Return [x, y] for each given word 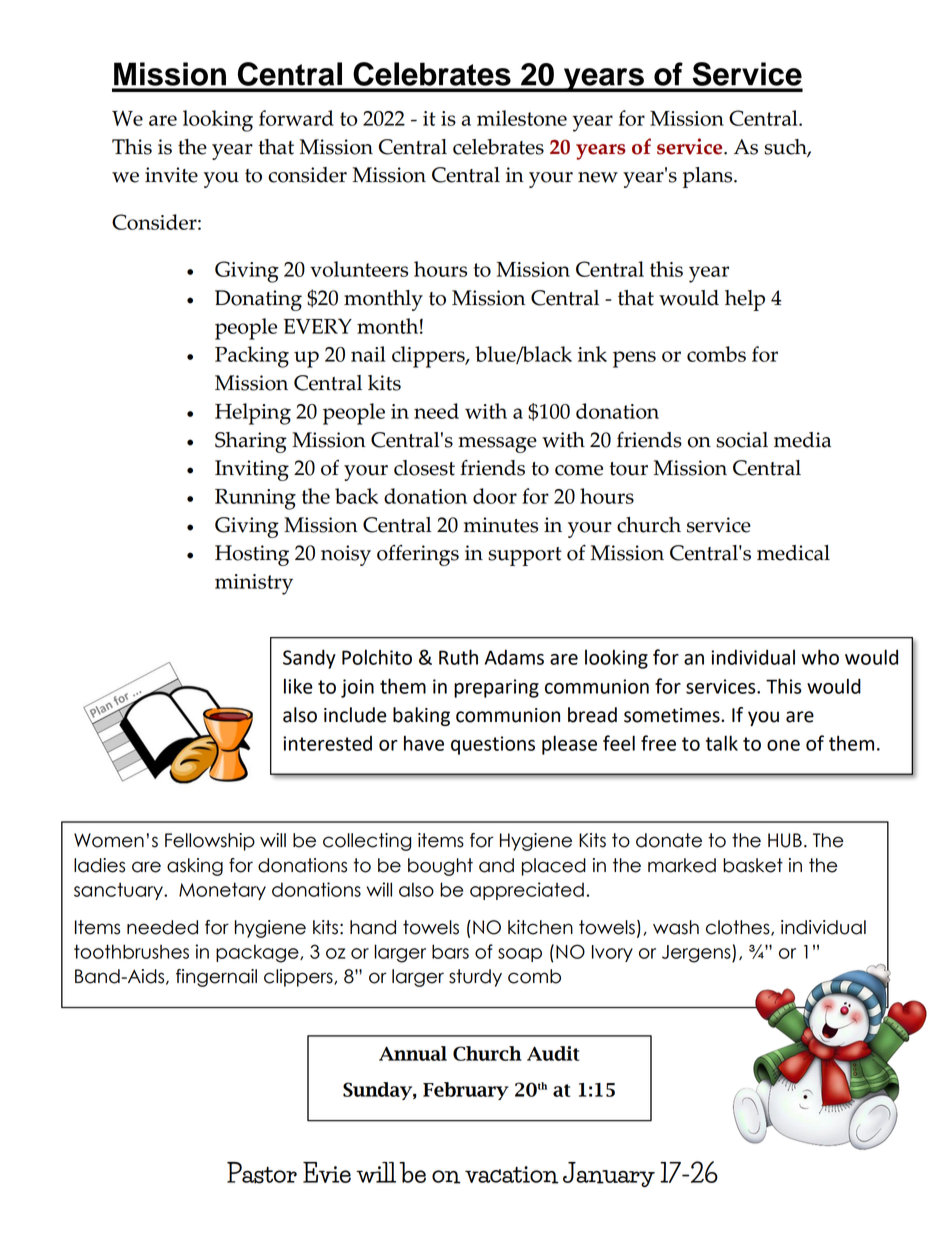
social [742, 440]
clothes [739, 928]
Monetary [222, 891]
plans [709, 177]
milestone [522, 118]
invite [171, 175]
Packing [252, 357]
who [820, 657]
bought [440, 867]
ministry [254, 584]
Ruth [458, 657]
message [497, 445]
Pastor [262, 1173]
